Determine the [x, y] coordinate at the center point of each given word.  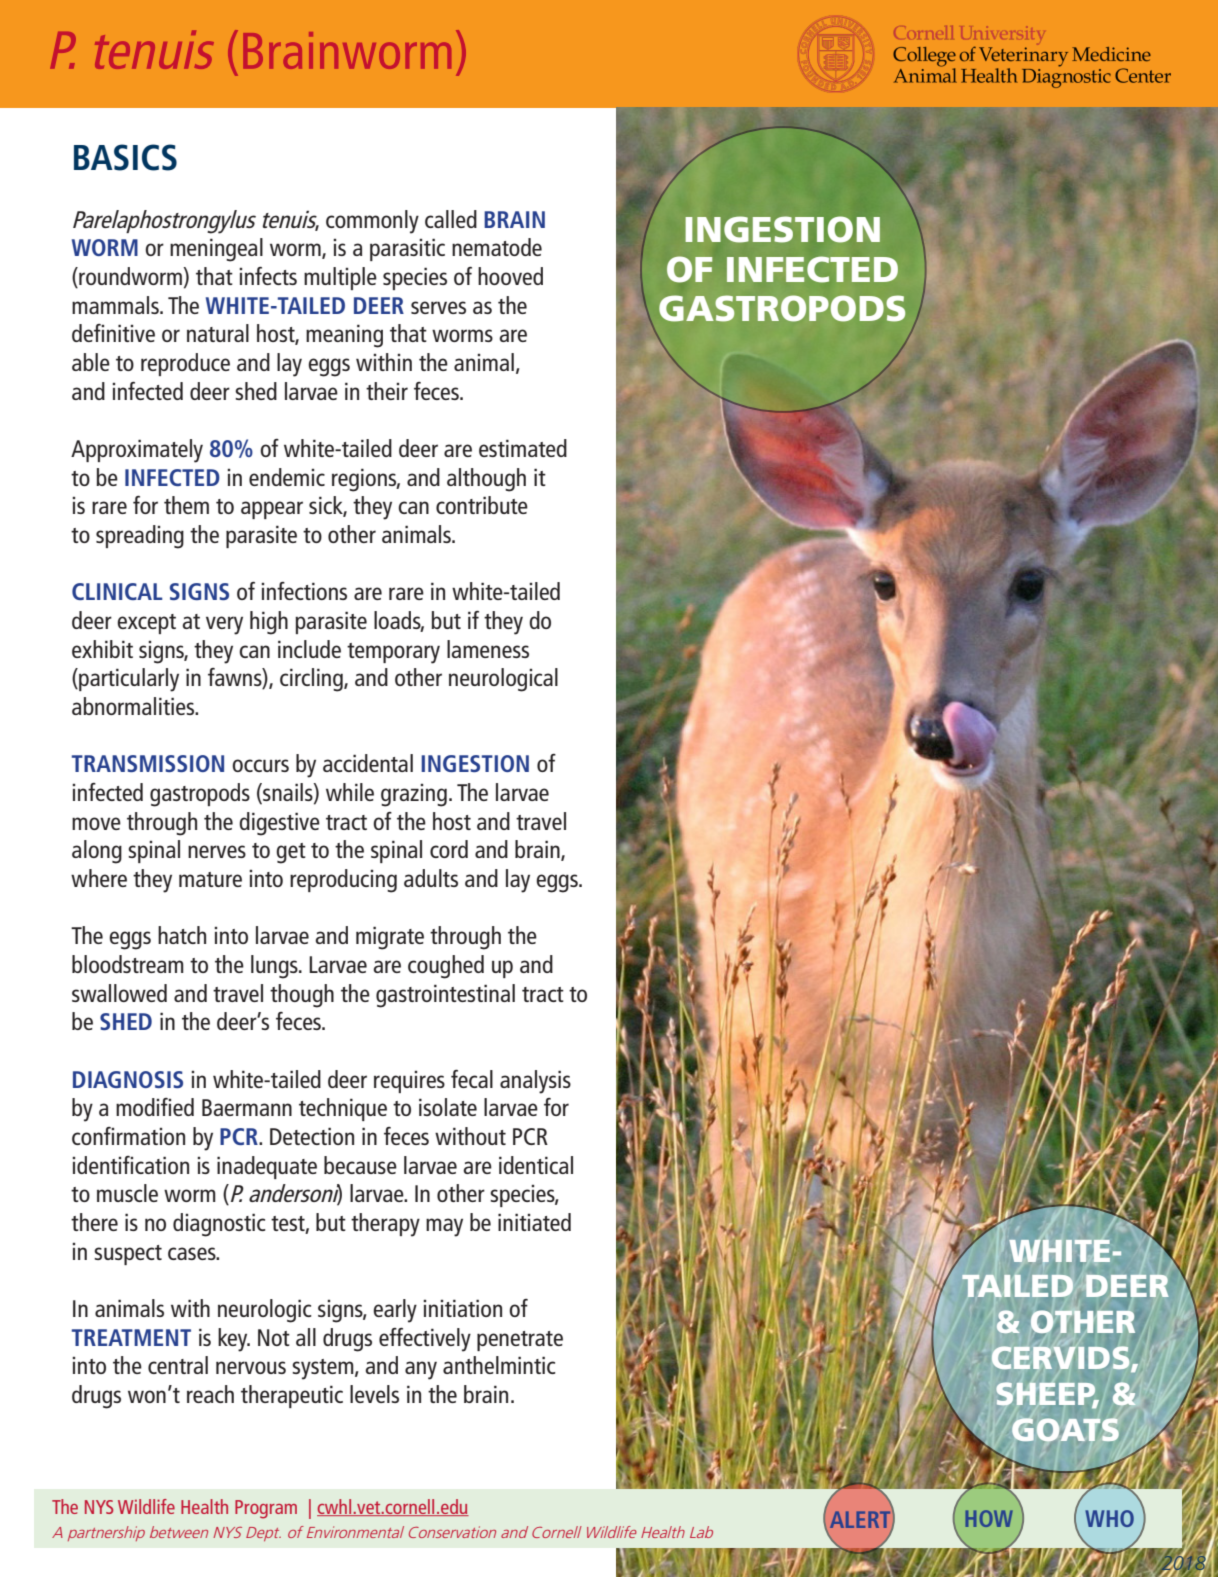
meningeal [216, 250]
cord [449, 849]
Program [266, 1509]
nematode [497, 247]
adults [431, 878]
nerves [217, 851]
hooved [510, 276]
